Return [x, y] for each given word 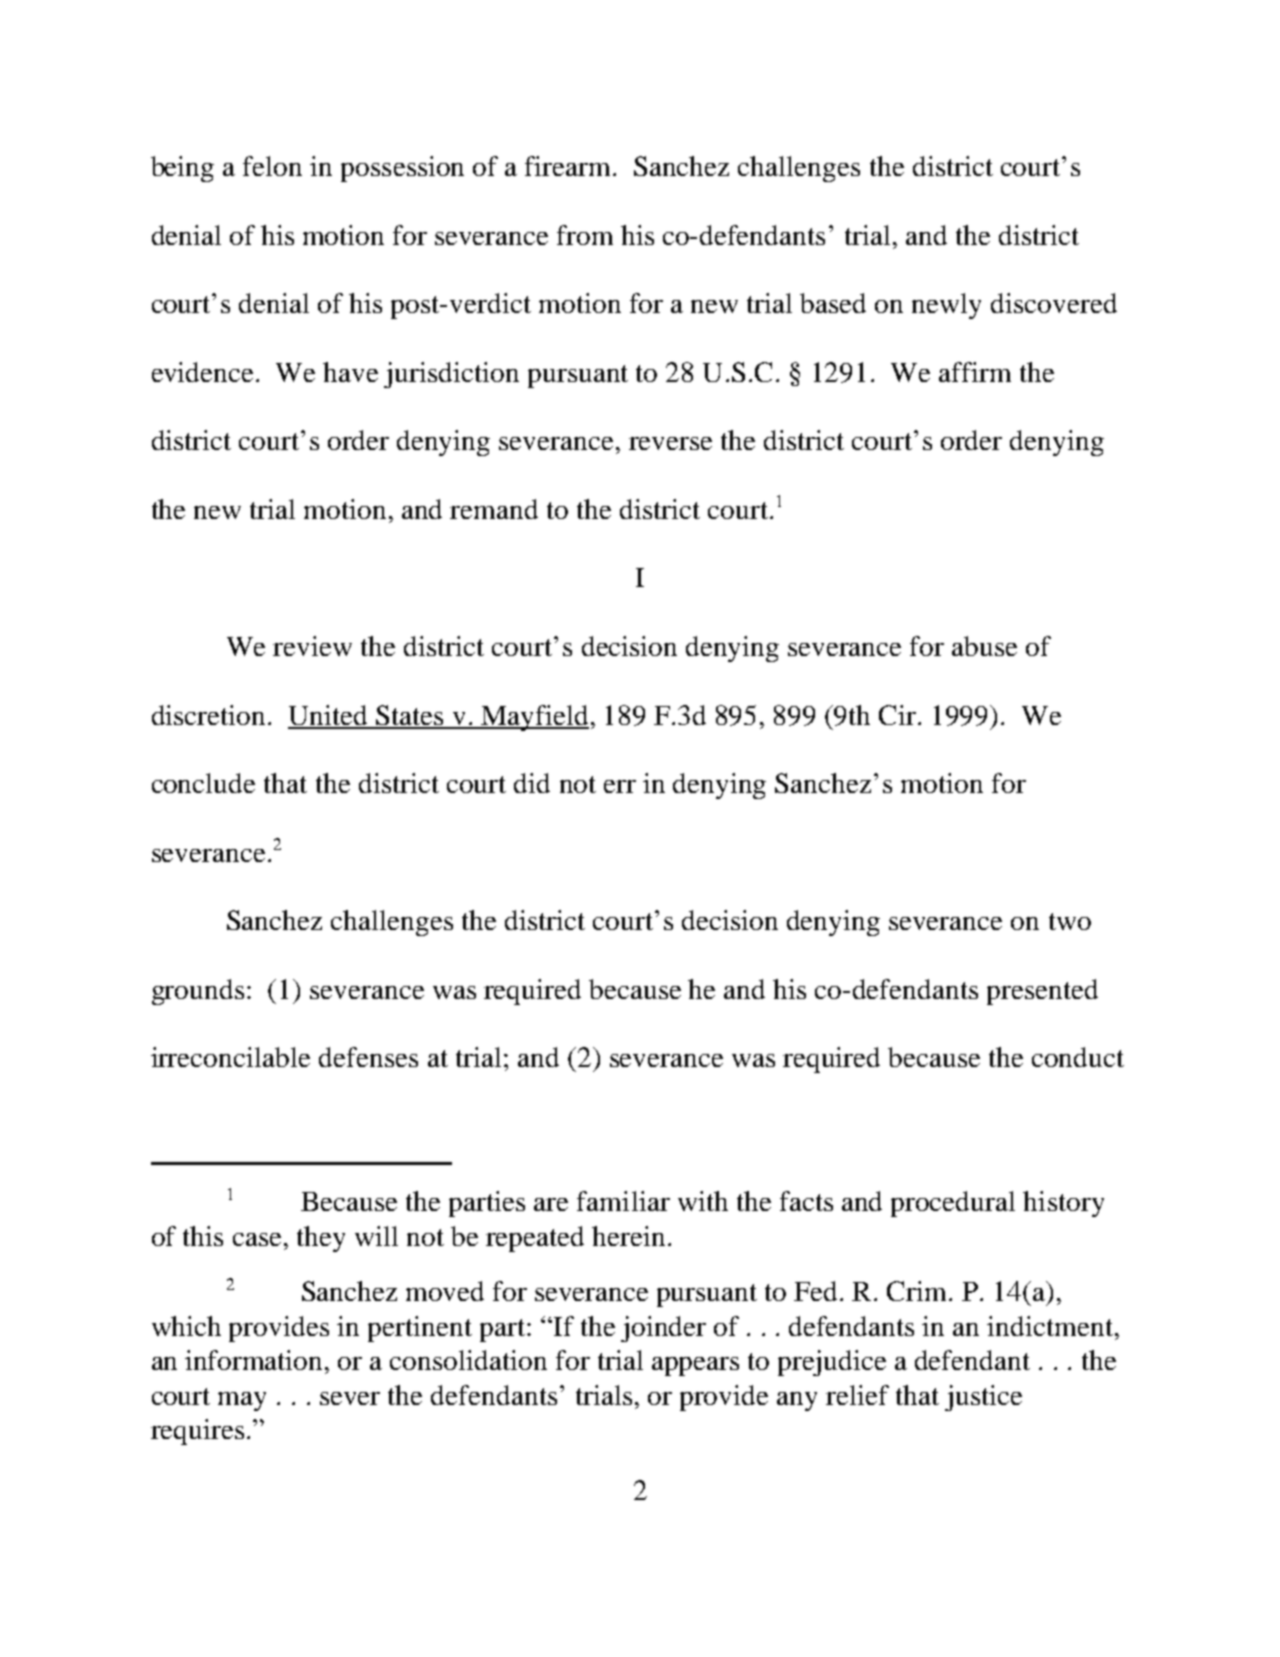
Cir [899, 715]
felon [272, 166]
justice [983, 1398]
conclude [203, 783]
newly [946, 306]
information [255, 1360]
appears [695, 1366]
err [620, 786]
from [585, 235]
